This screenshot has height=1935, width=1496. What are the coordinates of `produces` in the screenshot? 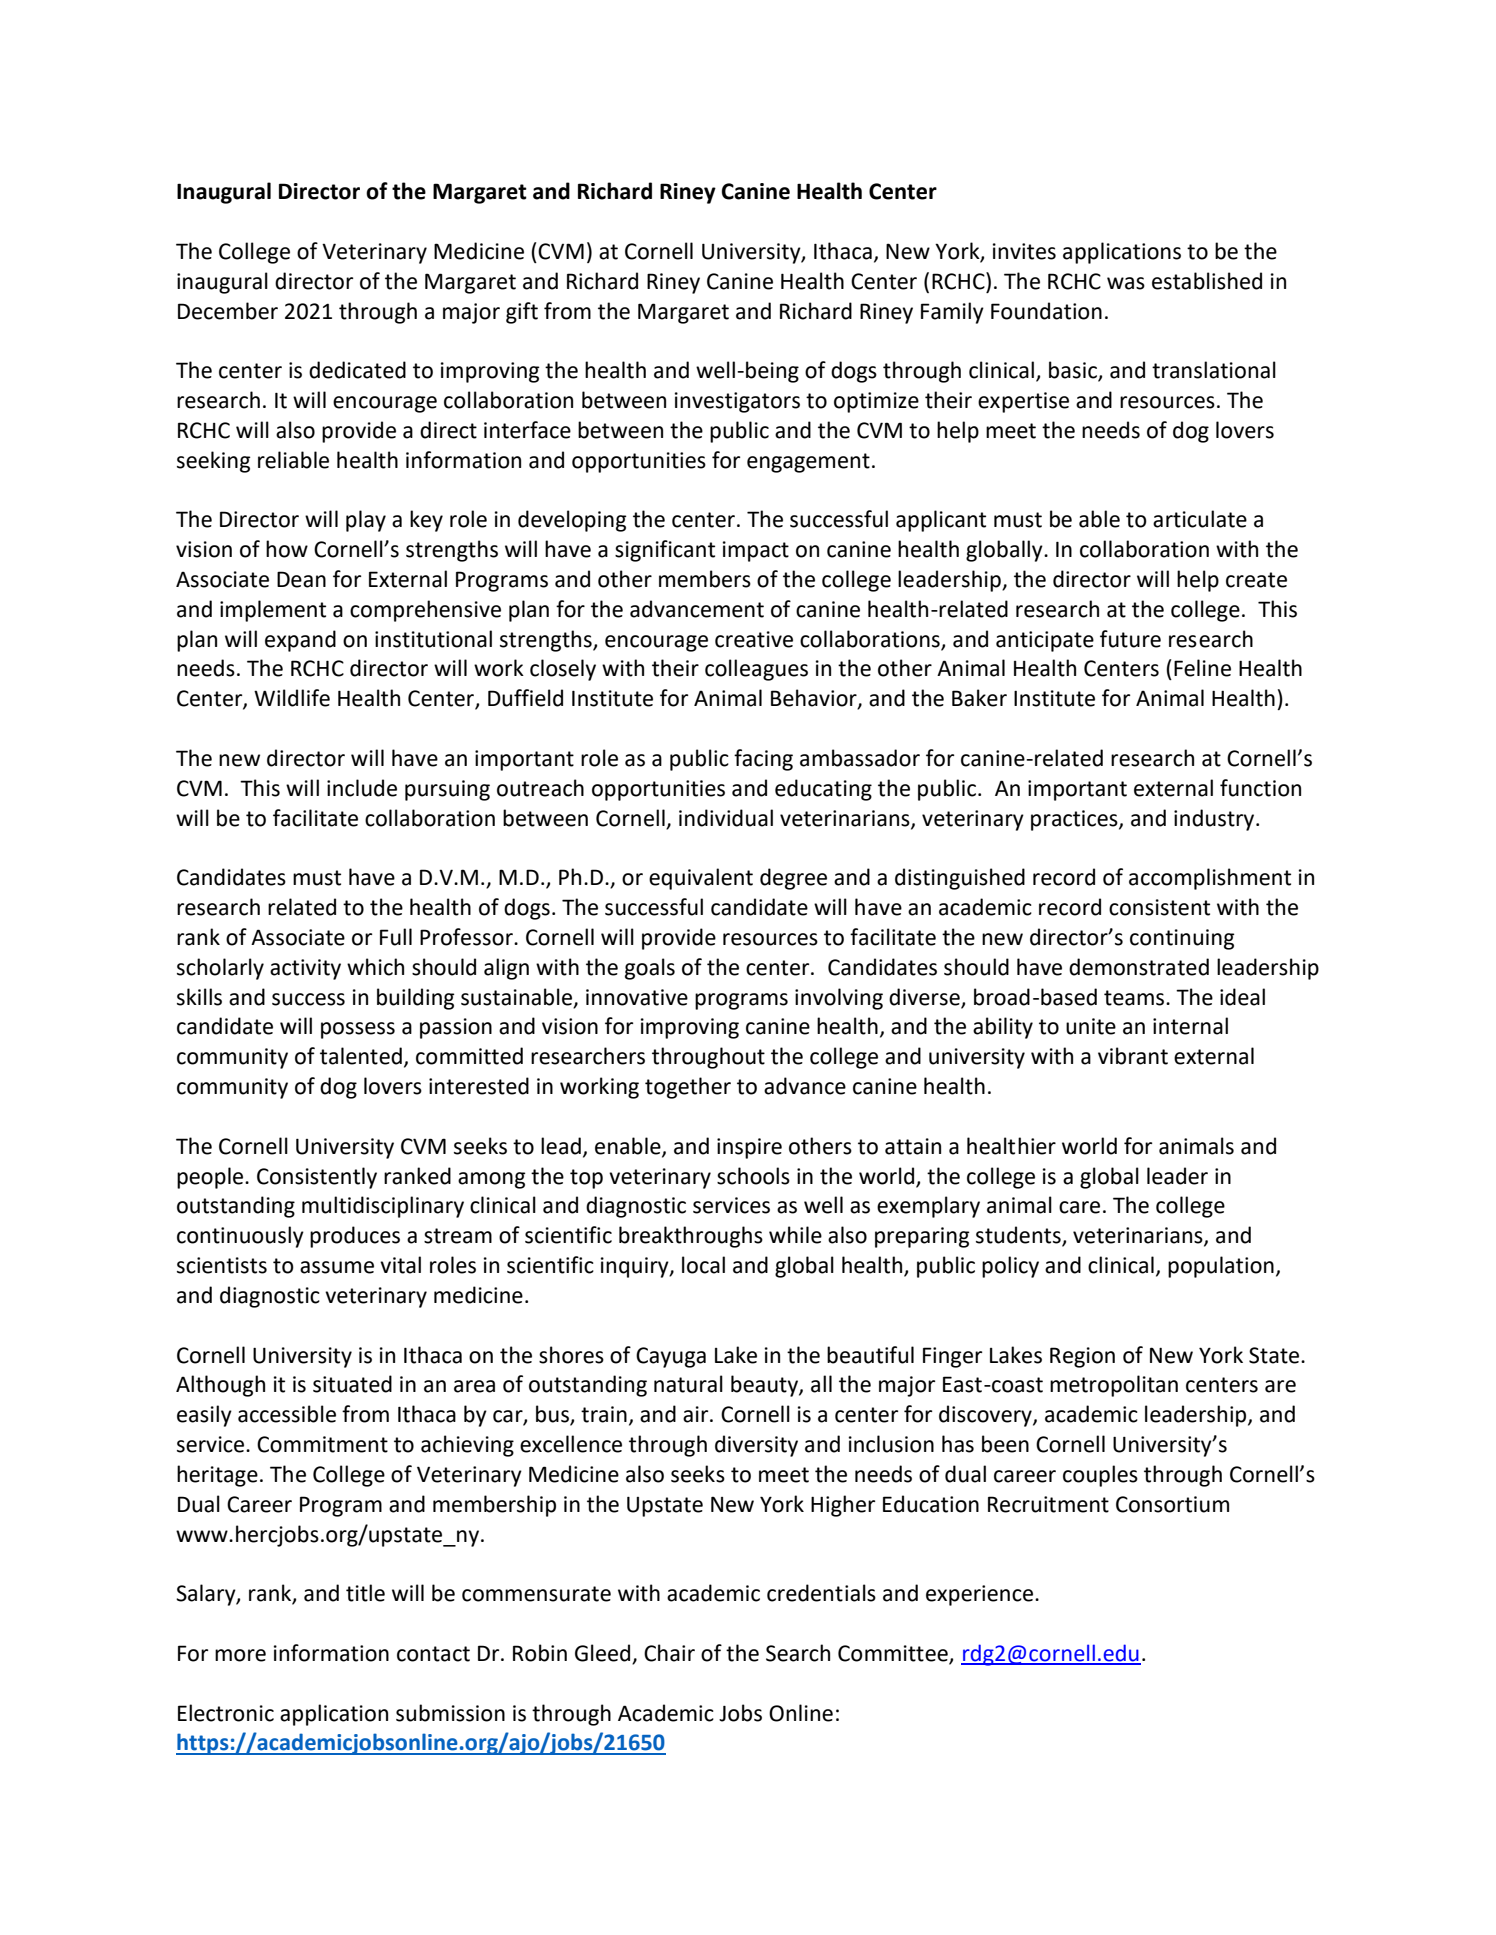 It's located at (355, 1237).
